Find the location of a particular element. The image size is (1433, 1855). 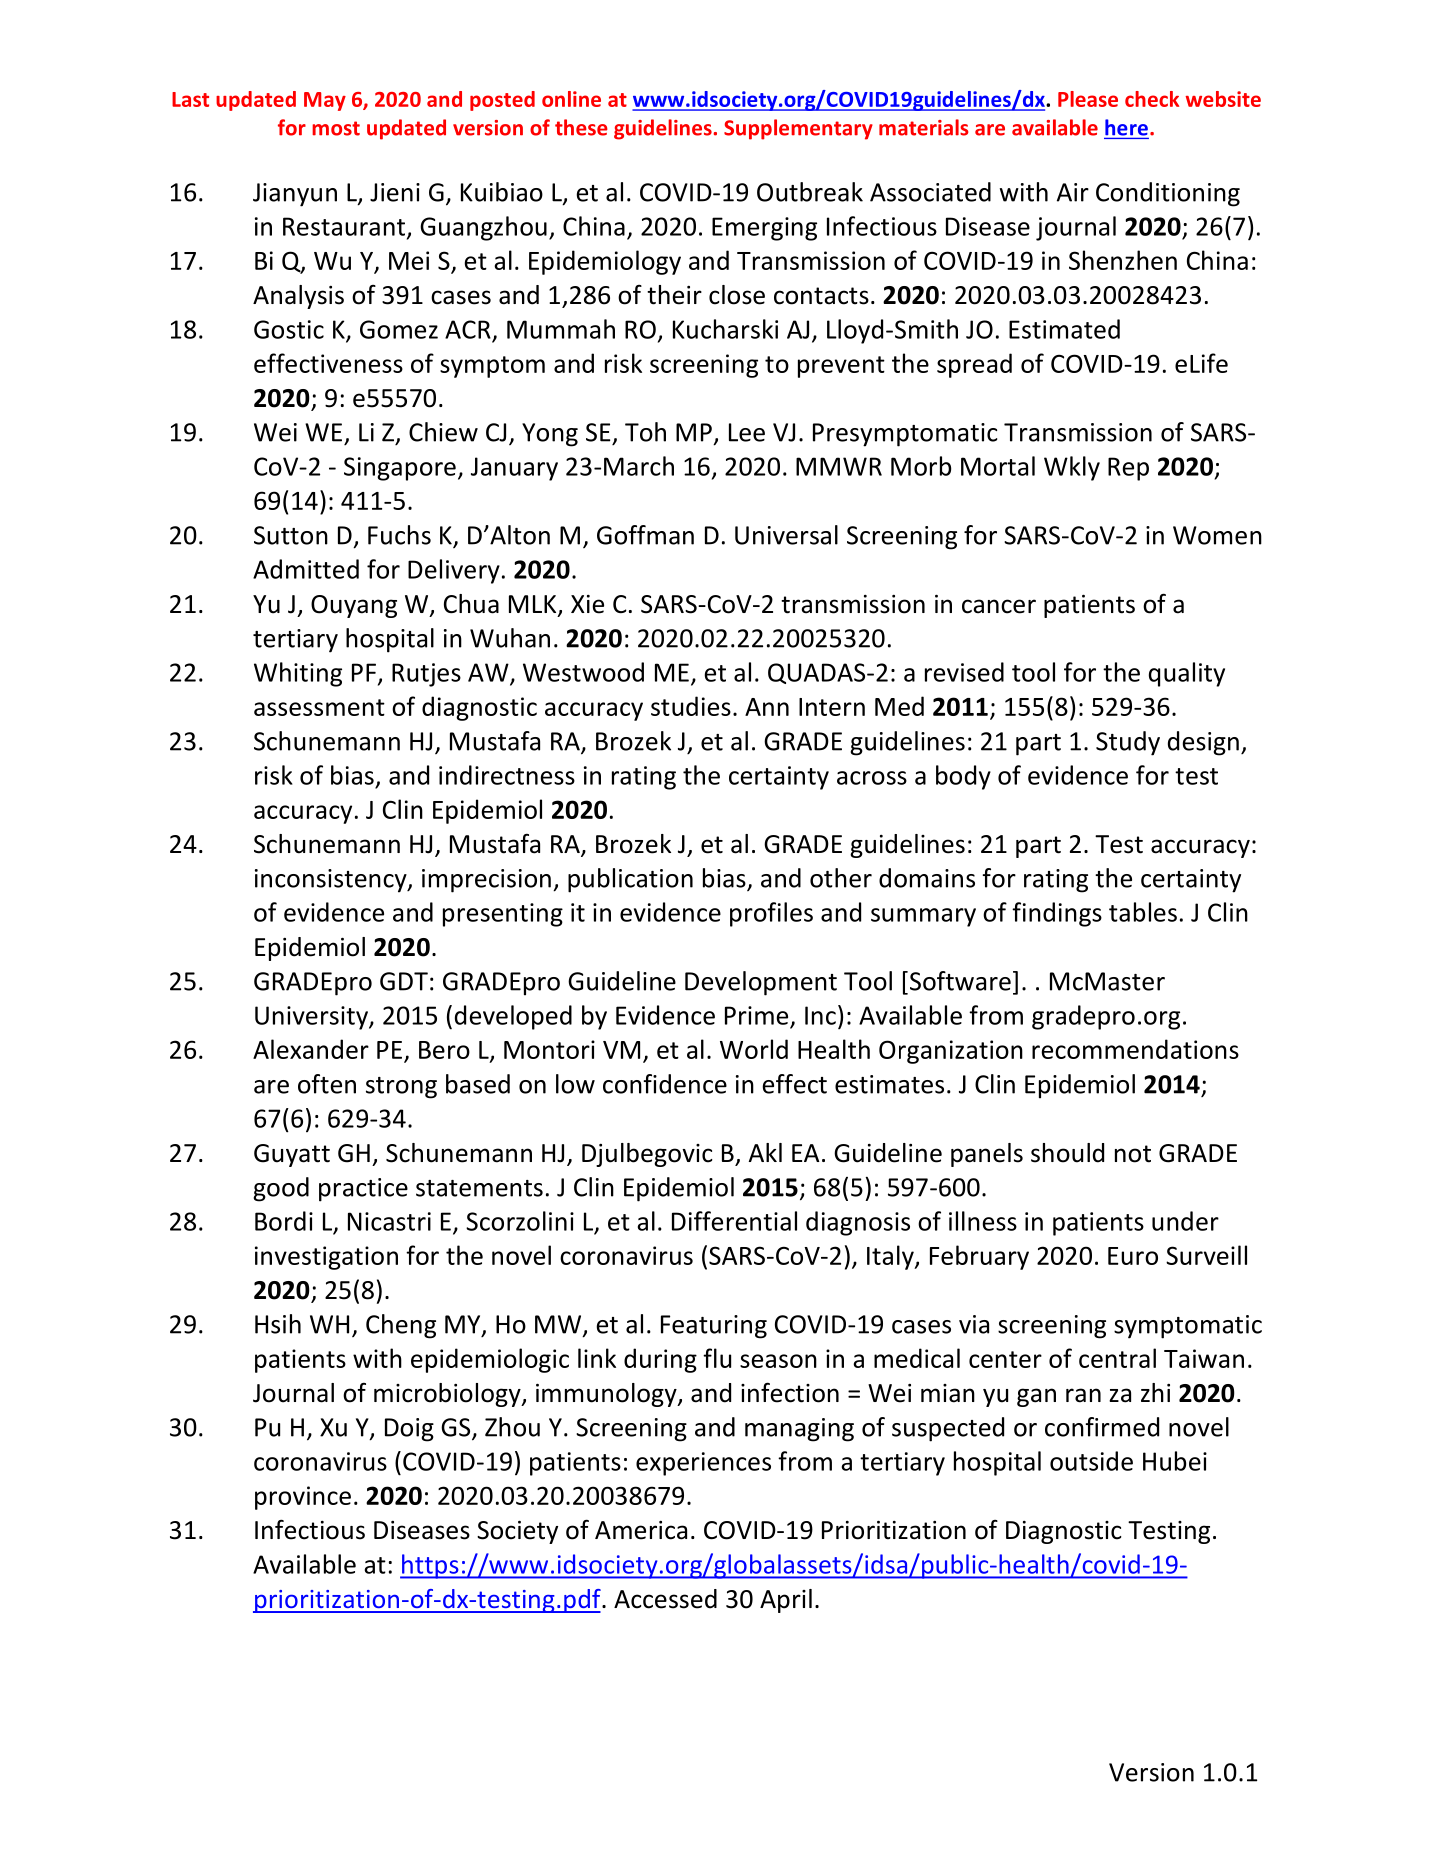

most is located at coordinates (336, 128).
